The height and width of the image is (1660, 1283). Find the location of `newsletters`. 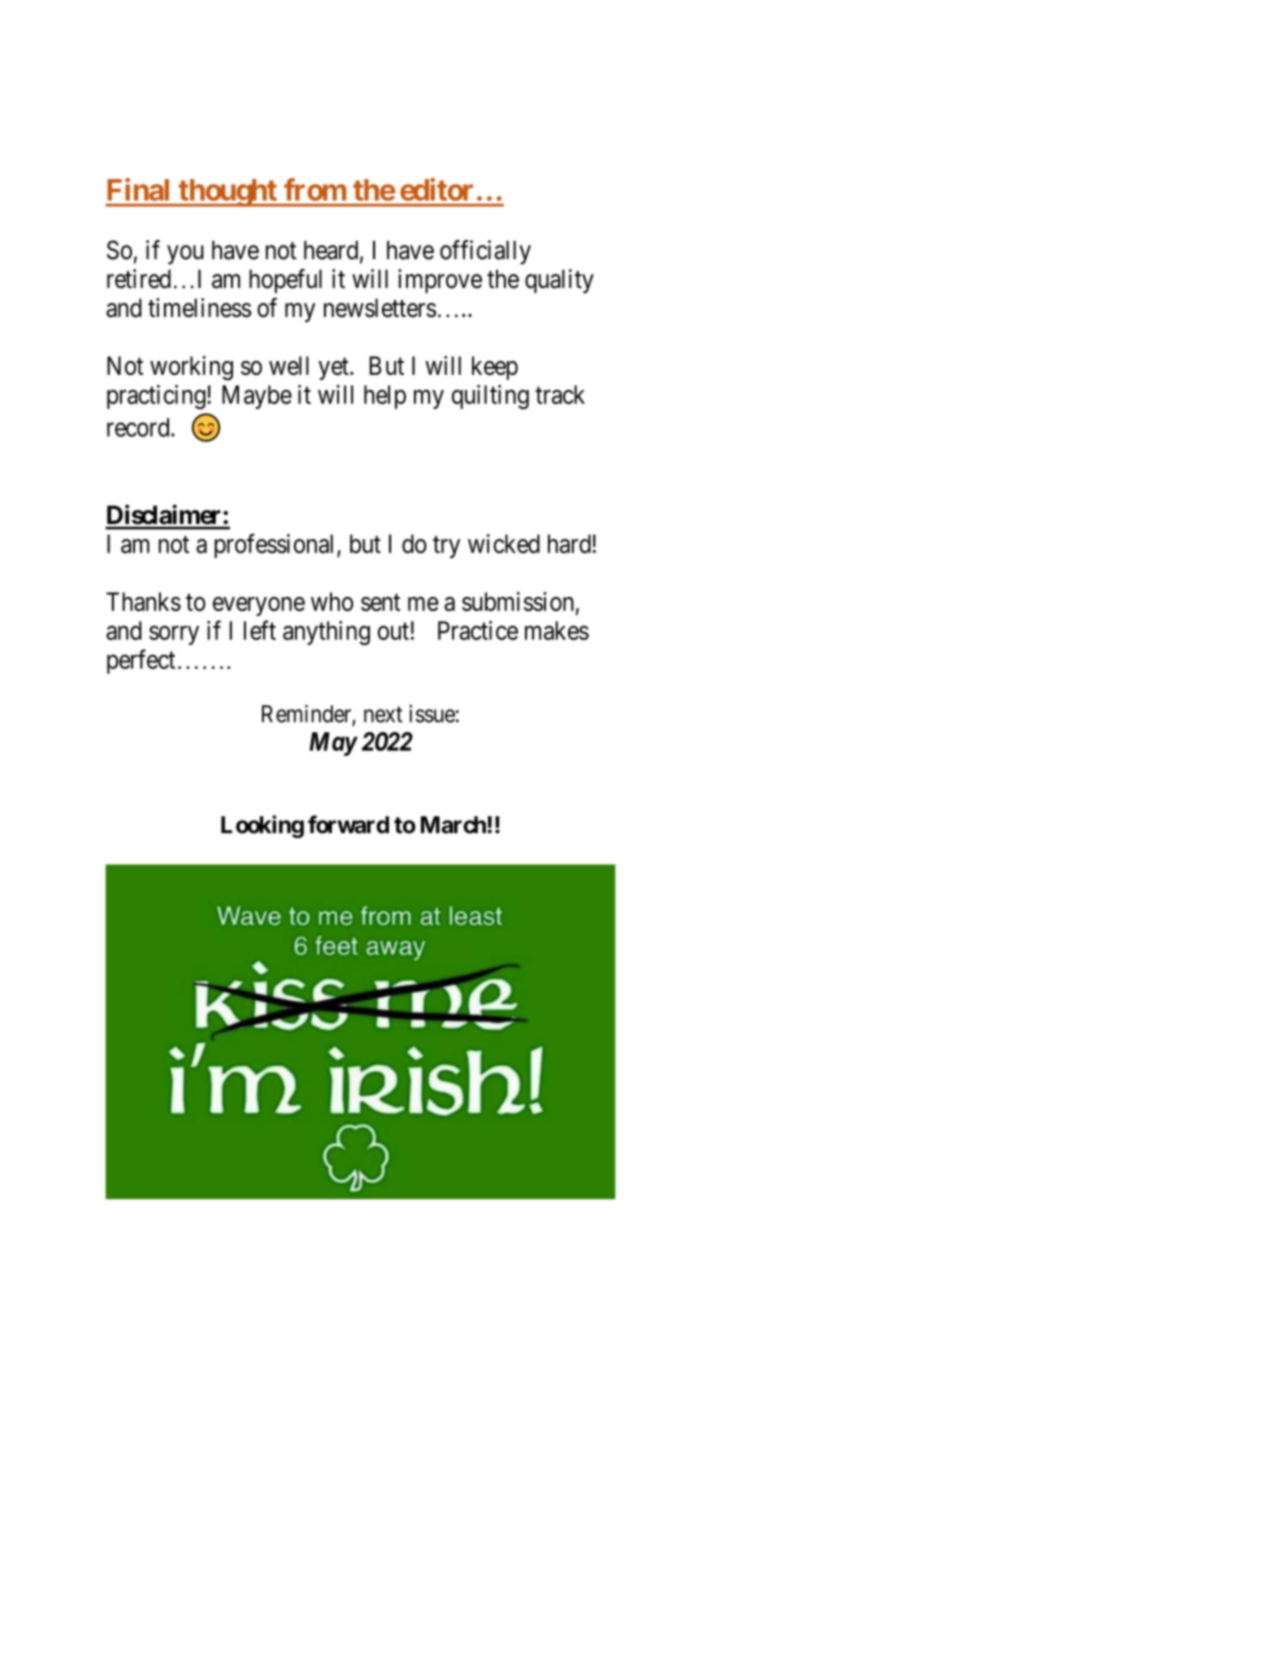

newsletters is located at coordinates (380, 308).
